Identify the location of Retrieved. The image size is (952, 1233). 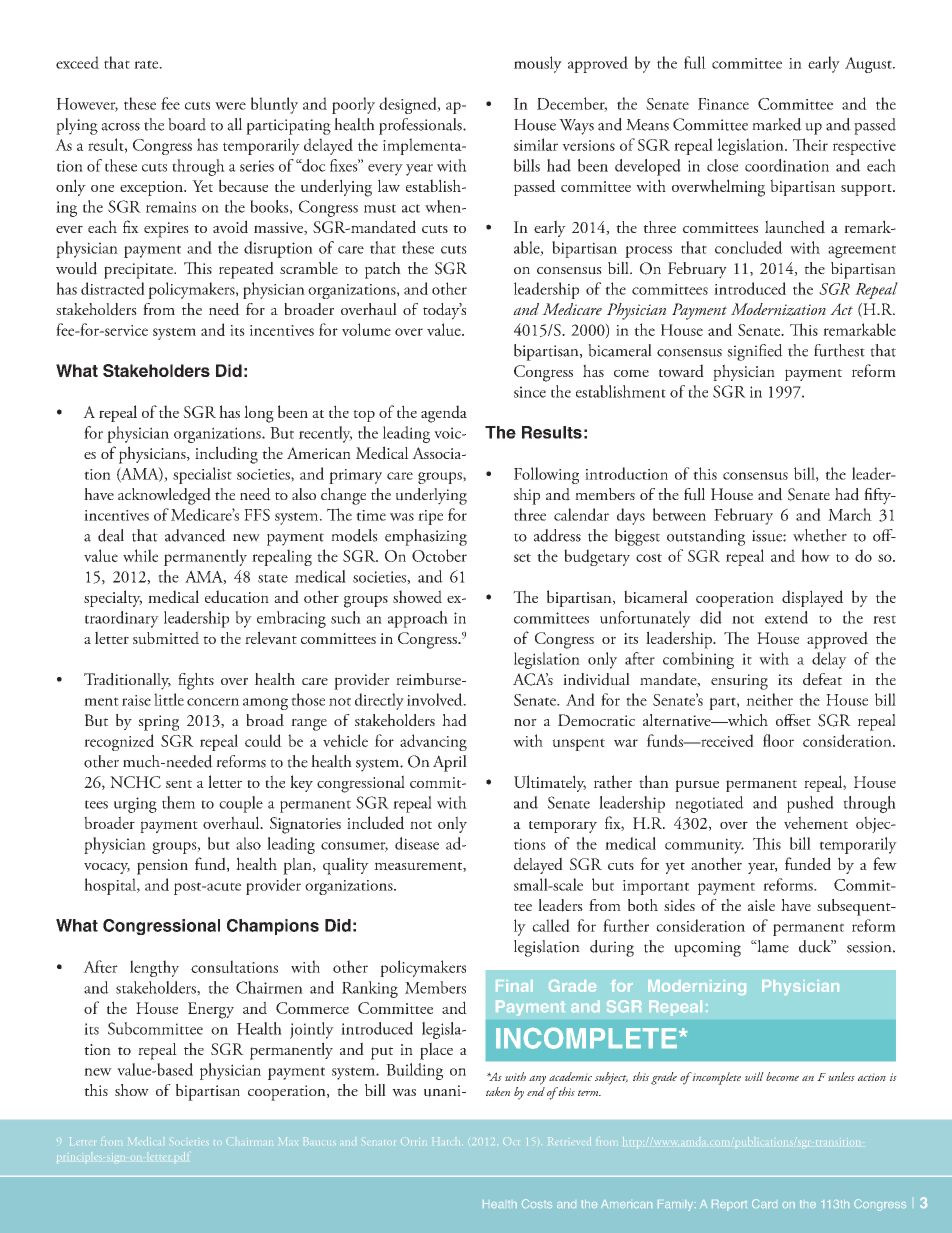
(569, 1141).
